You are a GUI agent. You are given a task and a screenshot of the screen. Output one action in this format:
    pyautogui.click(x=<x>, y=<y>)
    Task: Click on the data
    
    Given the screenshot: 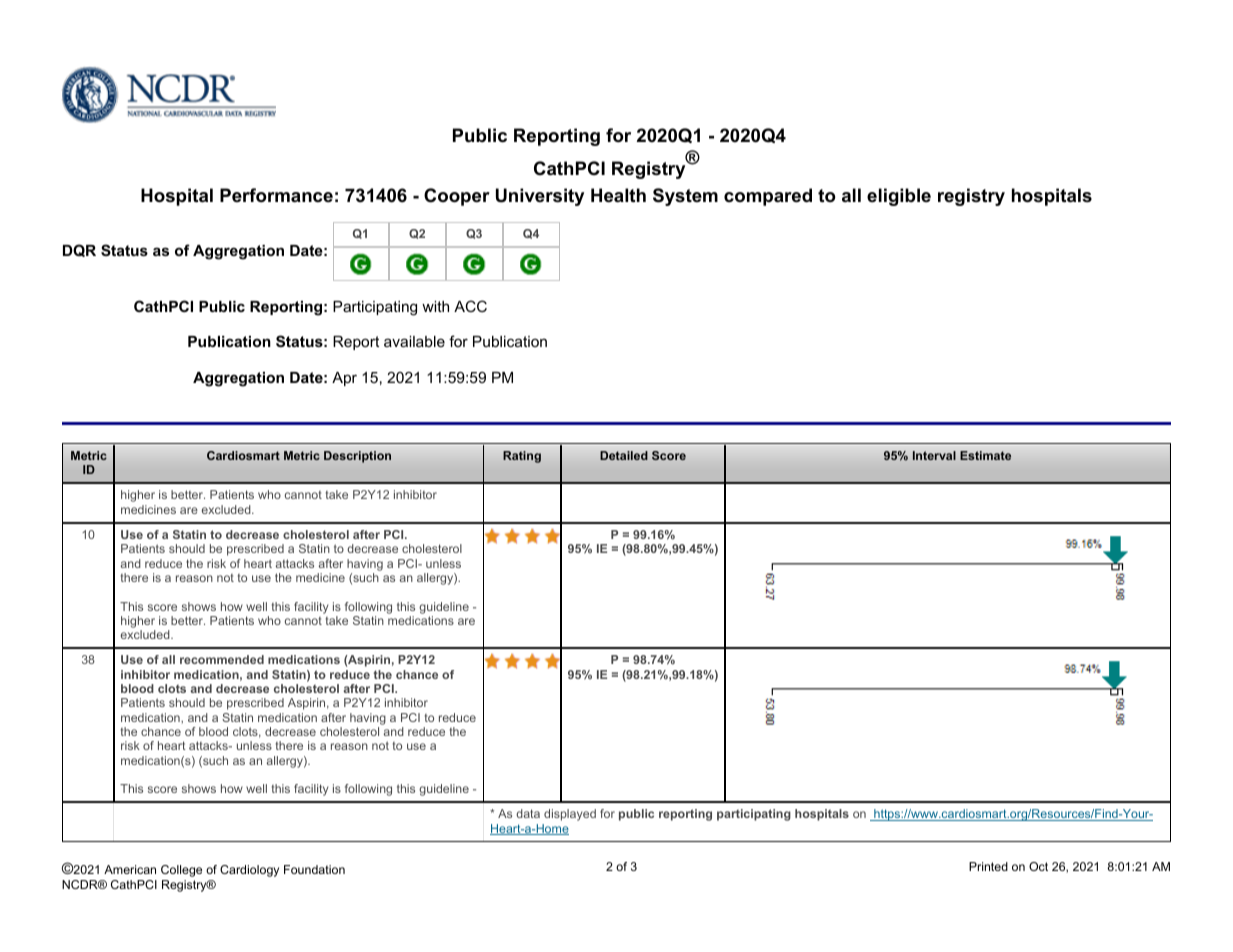 What is the action you would take?
    pyautogui.click(x=528, y=813)
